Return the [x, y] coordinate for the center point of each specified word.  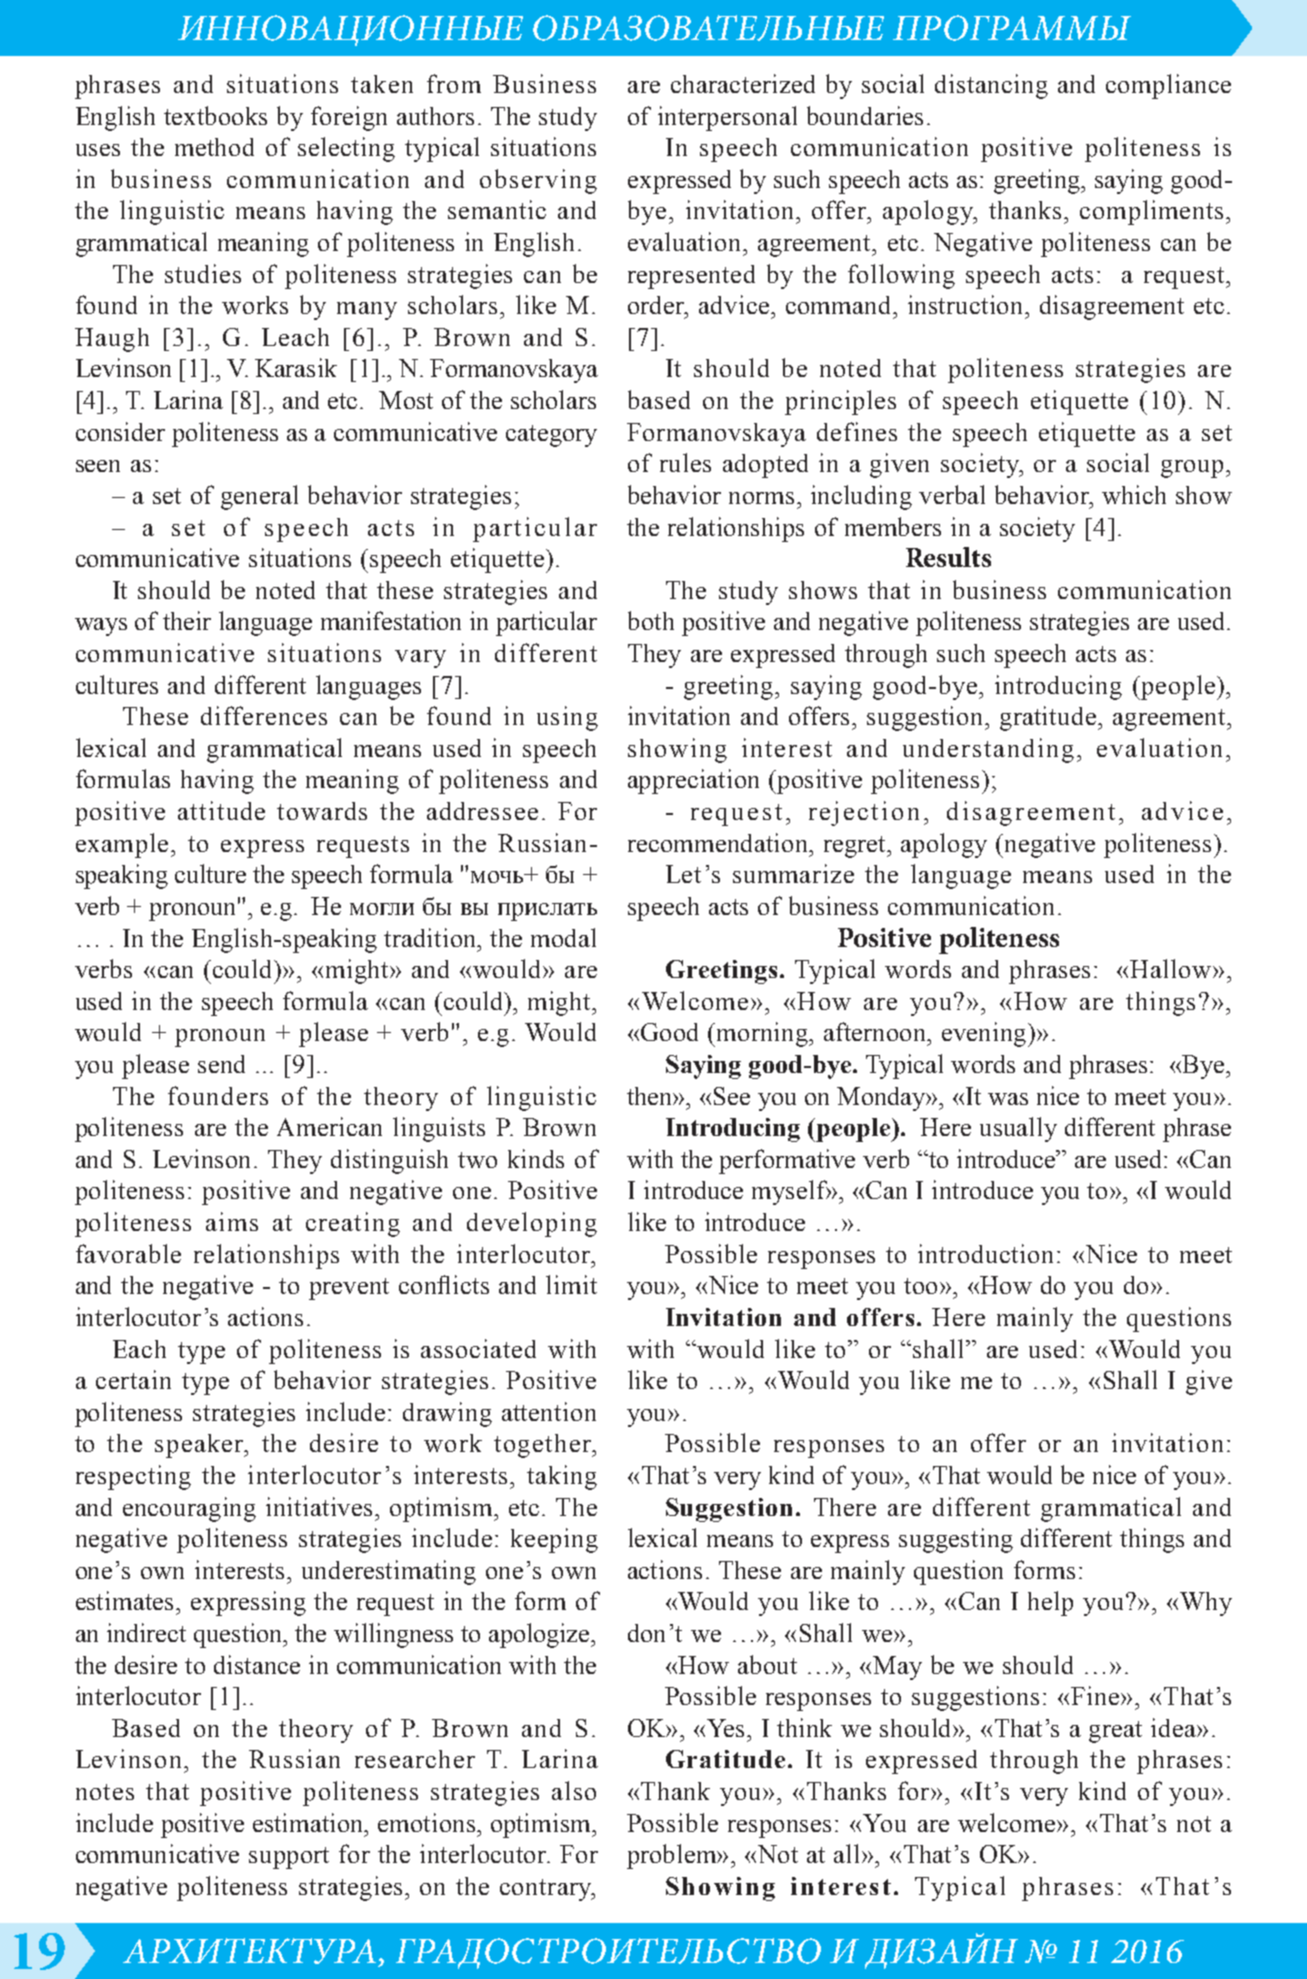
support [289, 1858]
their [187, 620]
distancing [991, 86]
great [1115, 1732]
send [221, 1064]
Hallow [1172, 968]
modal [563, 937]
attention [549, 1411]
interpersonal [727, 118]
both [651, 620]
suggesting [956, 1540]
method [214, 147]
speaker [200, 1446]
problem [673, 1856]
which [1134, 494]
